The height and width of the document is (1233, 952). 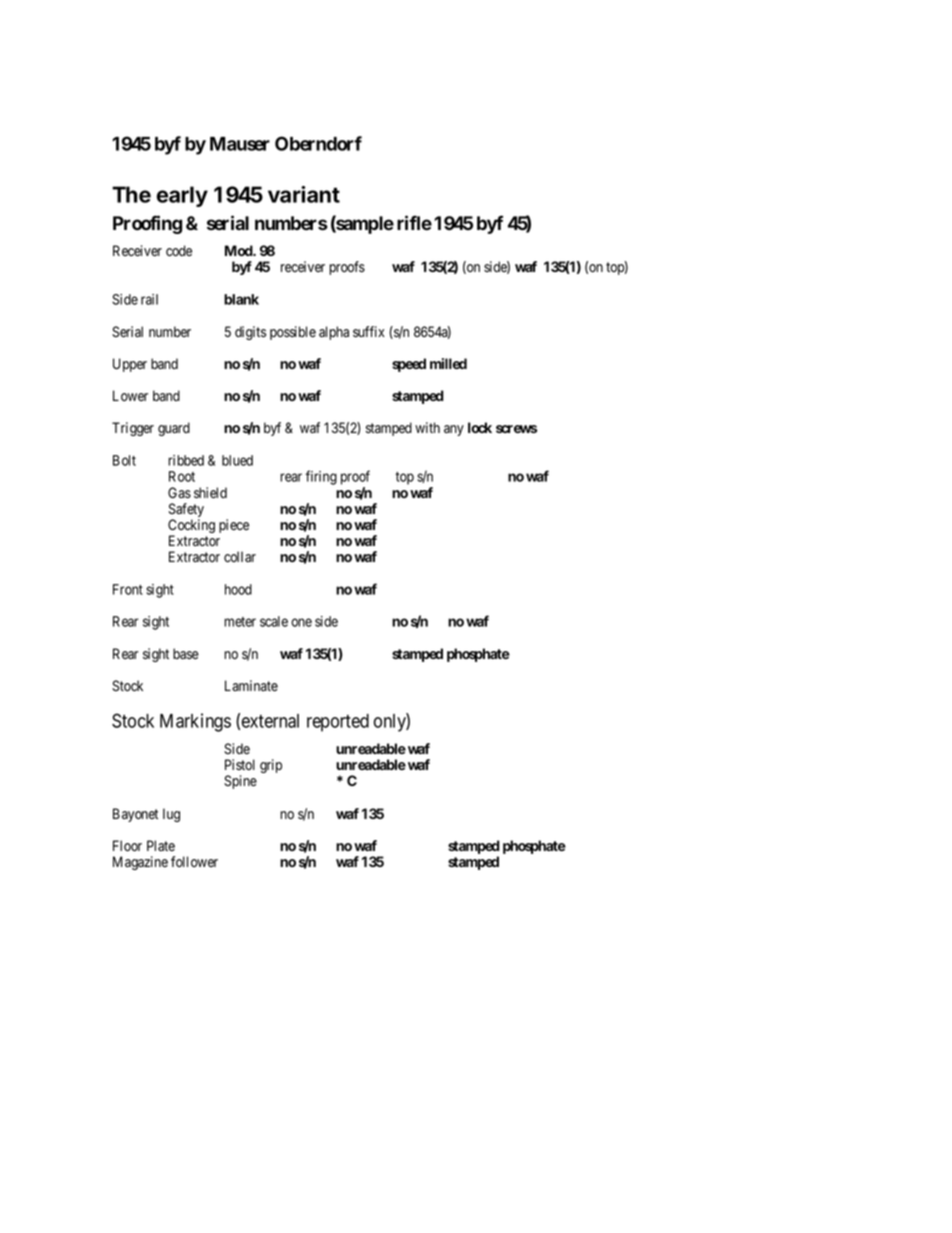 What do you see at coordinates (338, 723) in the document?
I see `reported` at bounding box center [338, 723].
